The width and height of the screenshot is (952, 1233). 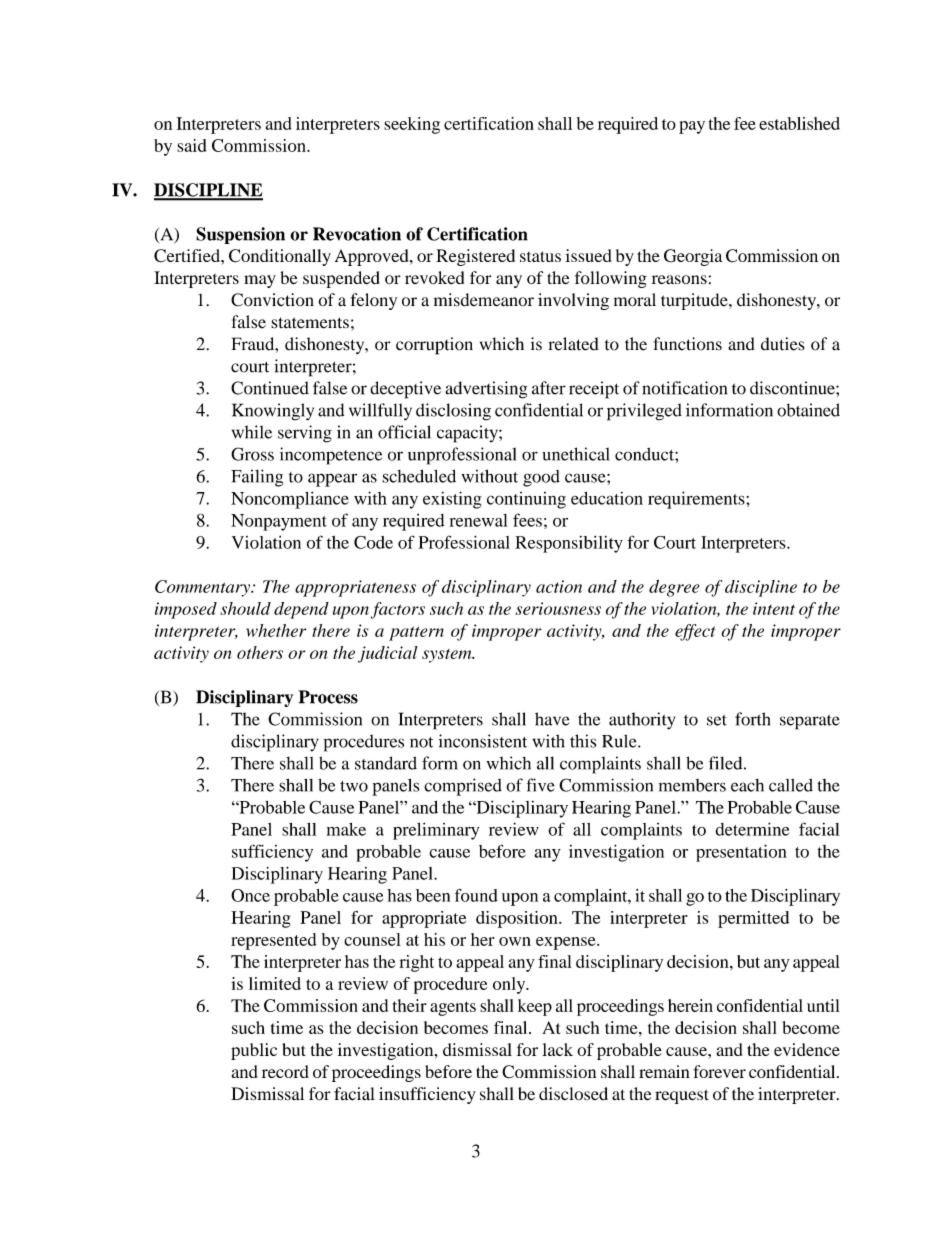 What do you see at coordinates (483, 741) in the screenshot?
I see `inconsistent` at bounding box center [483, 741].
